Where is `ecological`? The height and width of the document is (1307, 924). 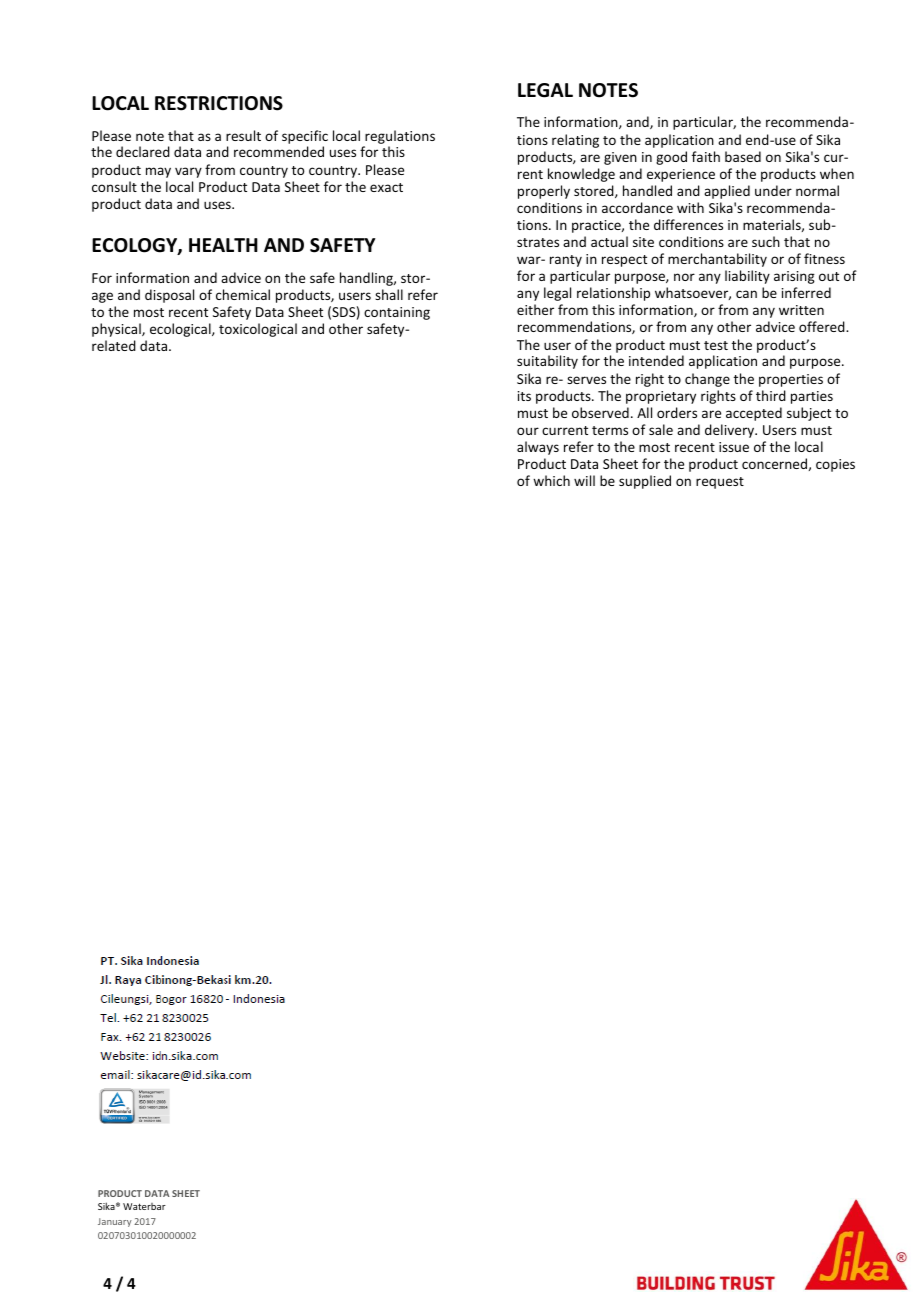
ecological is located at coordinates (181, 330).
